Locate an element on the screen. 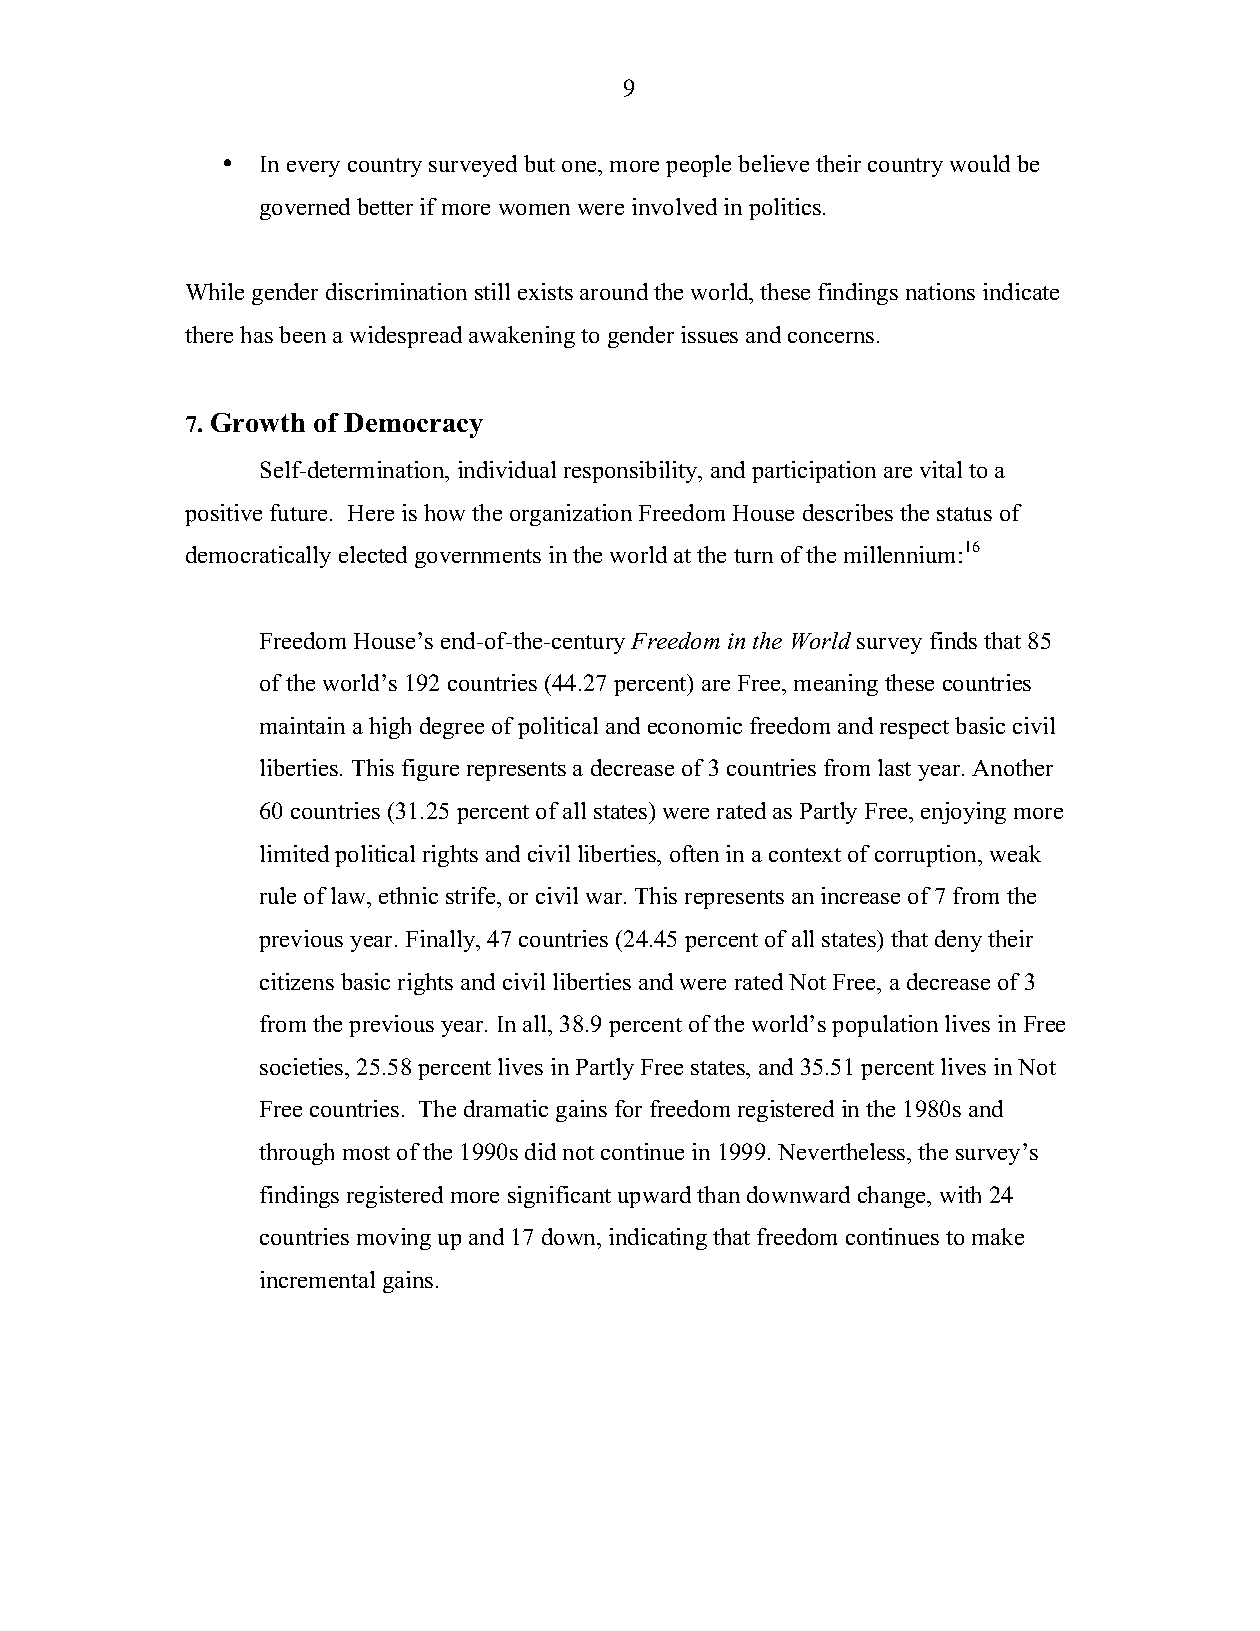 This screenshot has width=1260, height=1631. organization is located at coordinates (571, 515).
